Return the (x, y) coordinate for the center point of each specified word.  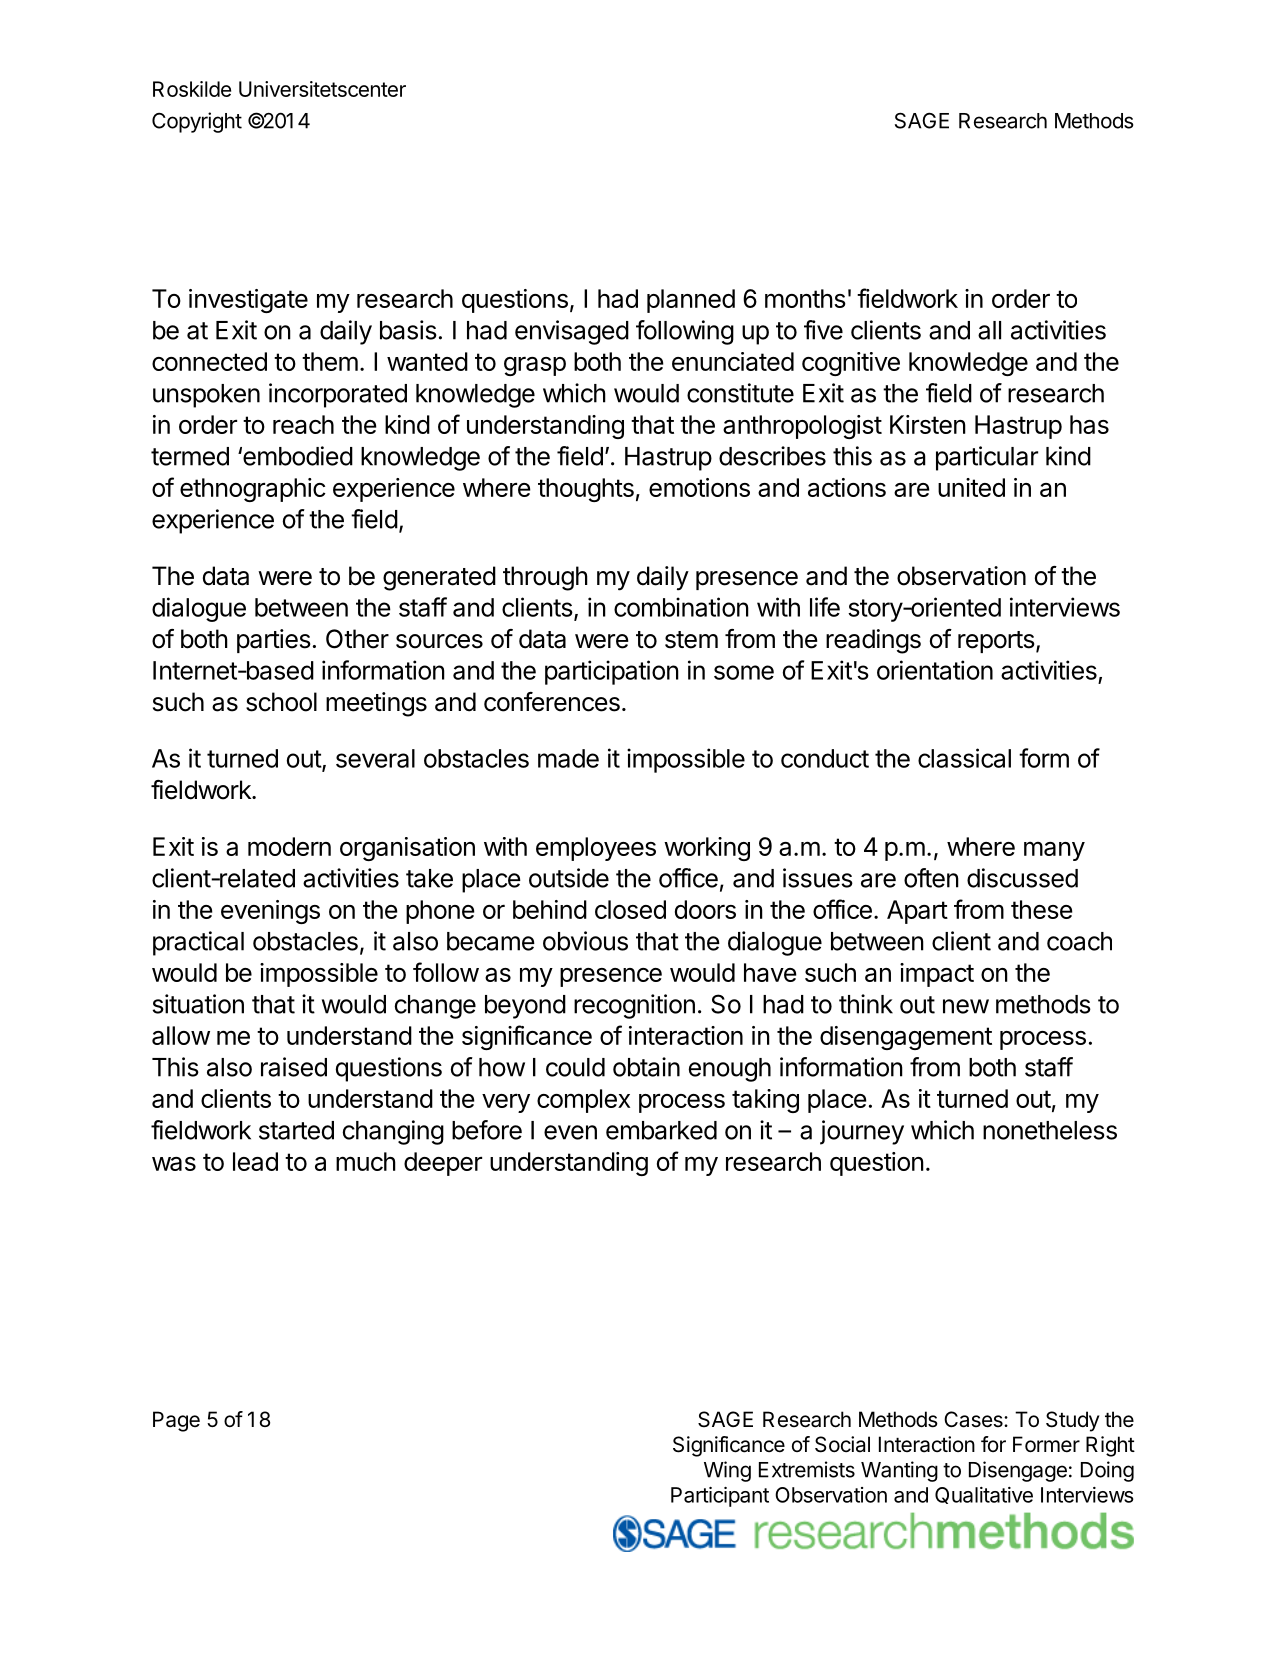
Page (176, 1421)
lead (255, 1161)
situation (198, 1004)
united (971, 487)
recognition (634, 1006)
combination (681, 607)
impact (937, 975)
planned (691, 301)
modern (289, 846)
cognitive (851, 364)
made (568, 758)
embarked (661, 1130)
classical (964, 758)
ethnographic (253, 490)
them (330, 361)
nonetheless (1050, 1130)
